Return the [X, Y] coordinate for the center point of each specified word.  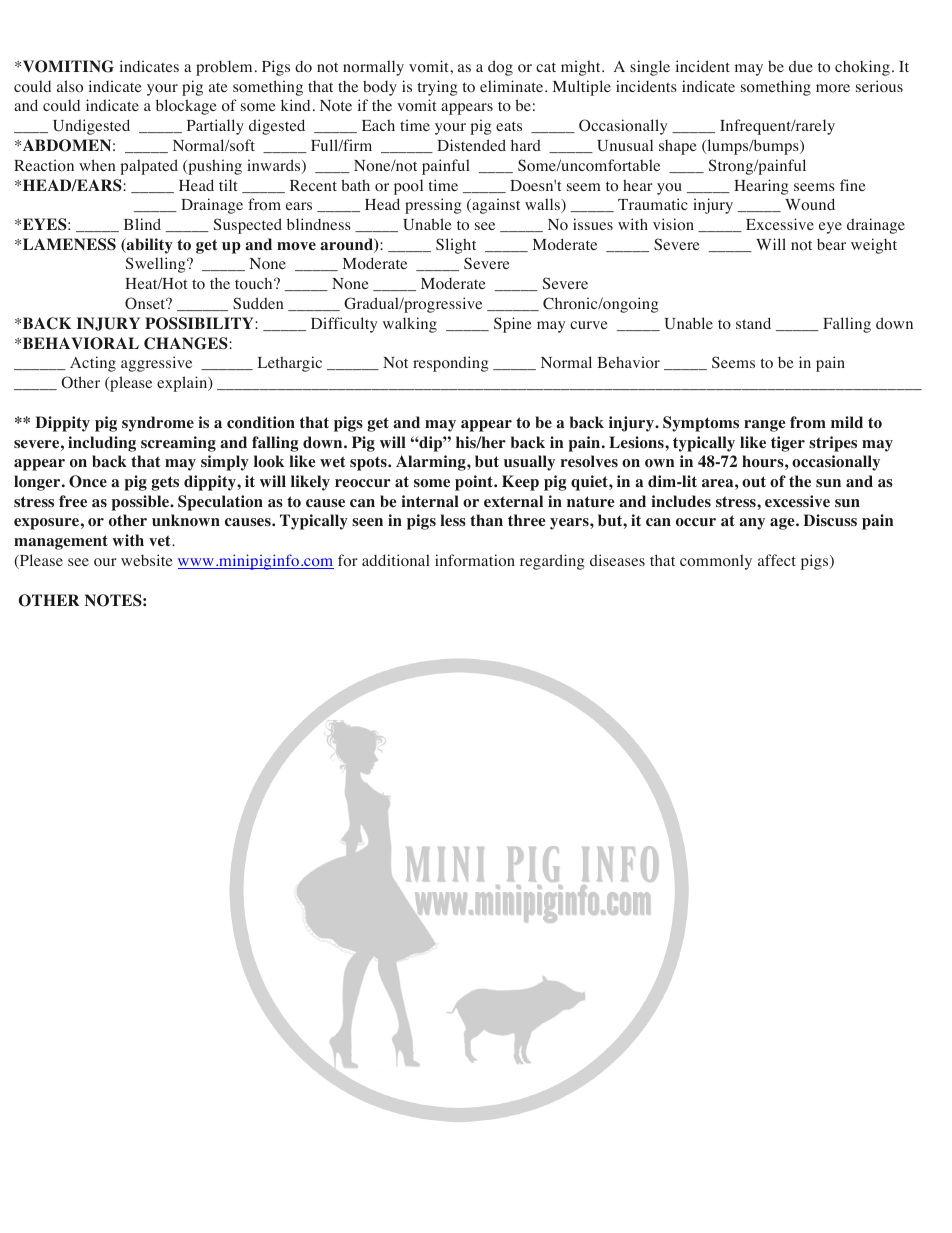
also [70, 86]
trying [437, 88]
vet [161, 540]
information [475, 560]
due [801, 66]
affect [777, 560]
